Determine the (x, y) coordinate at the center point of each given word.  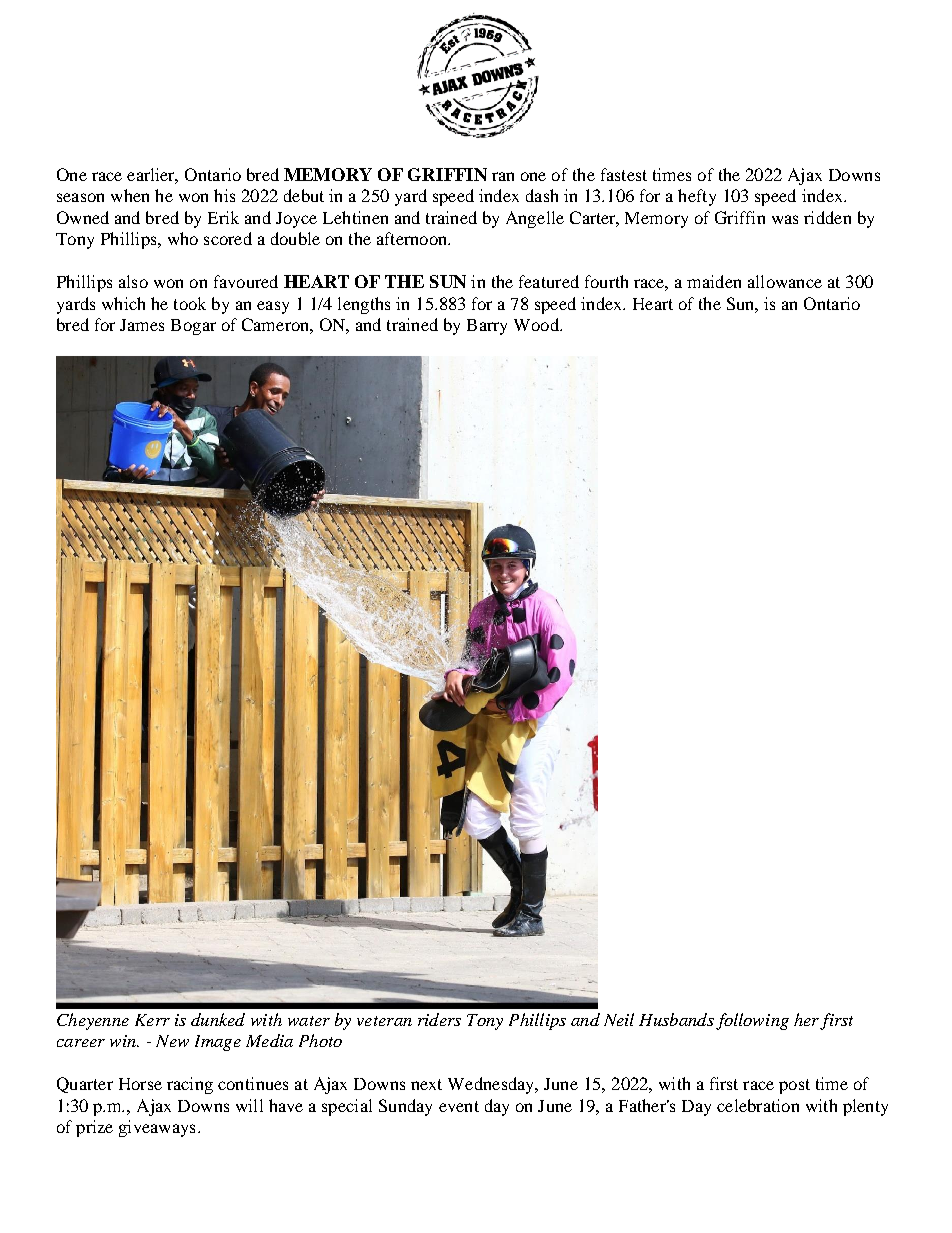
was (785, 219)
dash (542, 195)
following (752, 1021)
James (142, 325)
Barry (487, 327)
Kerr (152, 1020)
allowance (785, 281)
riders (439, 1019)
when (130, 195)
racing (190, 1085)
